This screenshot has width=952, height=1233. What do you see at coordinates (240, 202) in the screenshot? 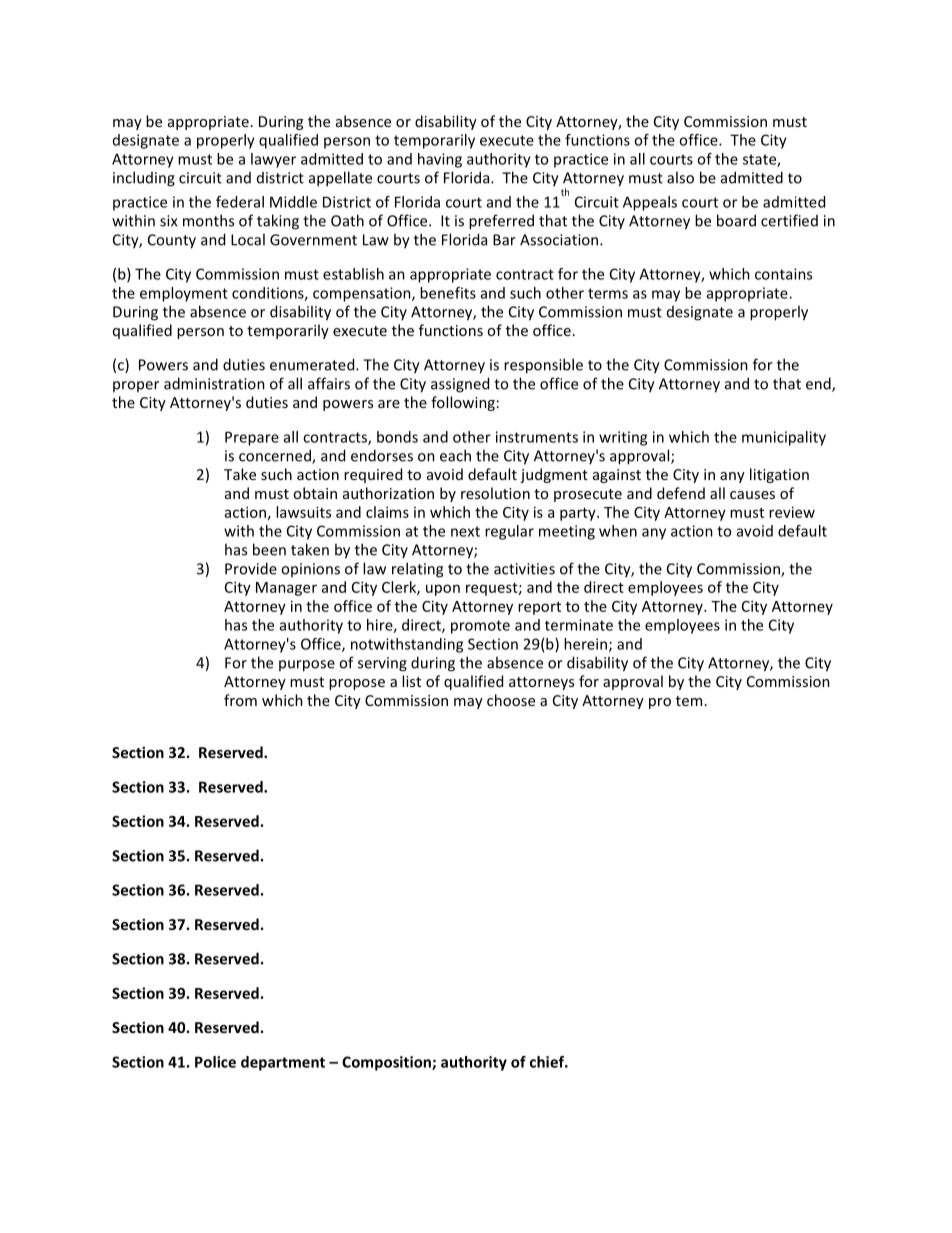
I see `federal` at bounding box center [240, 202].
